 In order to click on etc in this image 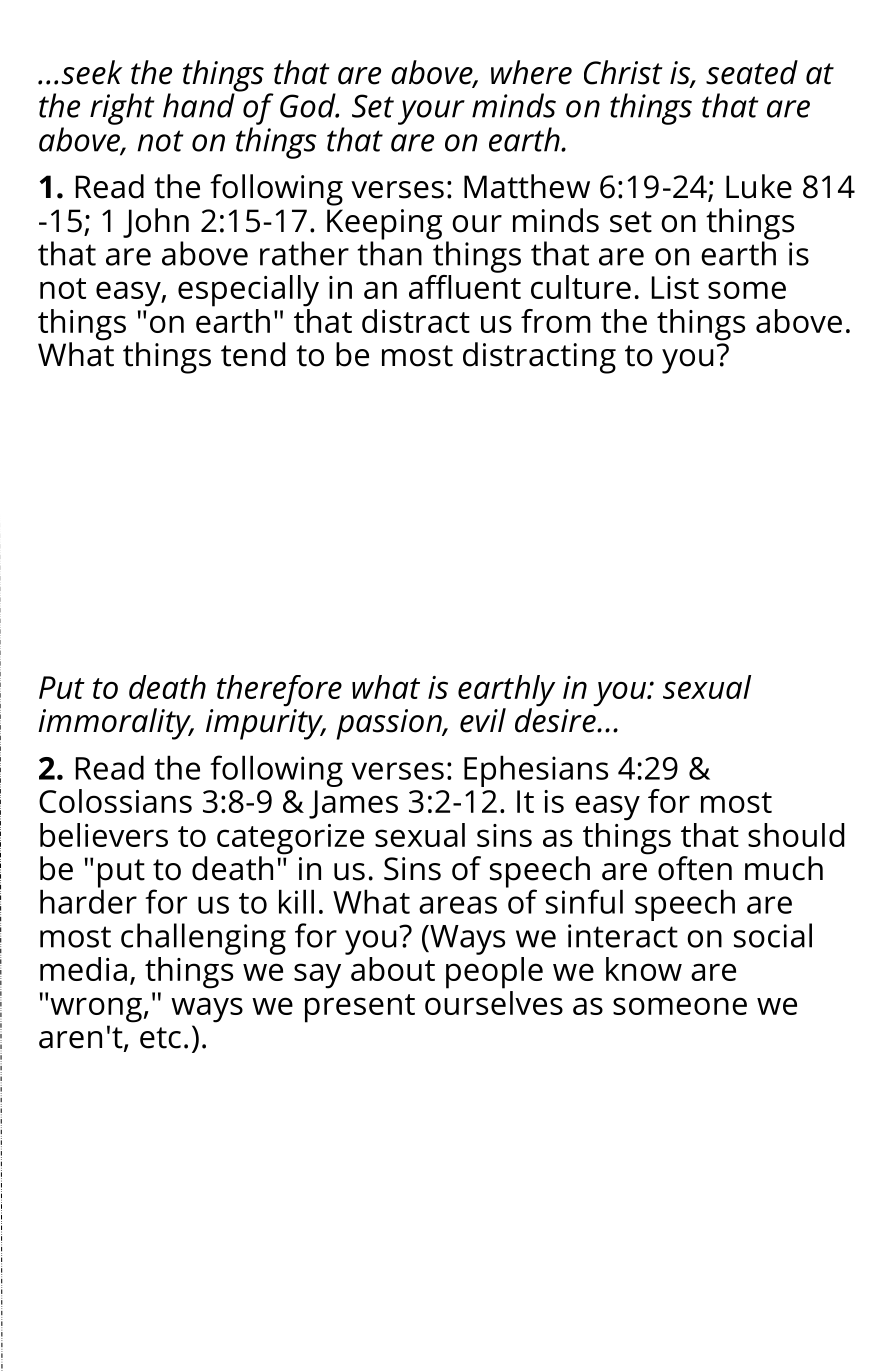, I will do `click(160, 1038)`.
